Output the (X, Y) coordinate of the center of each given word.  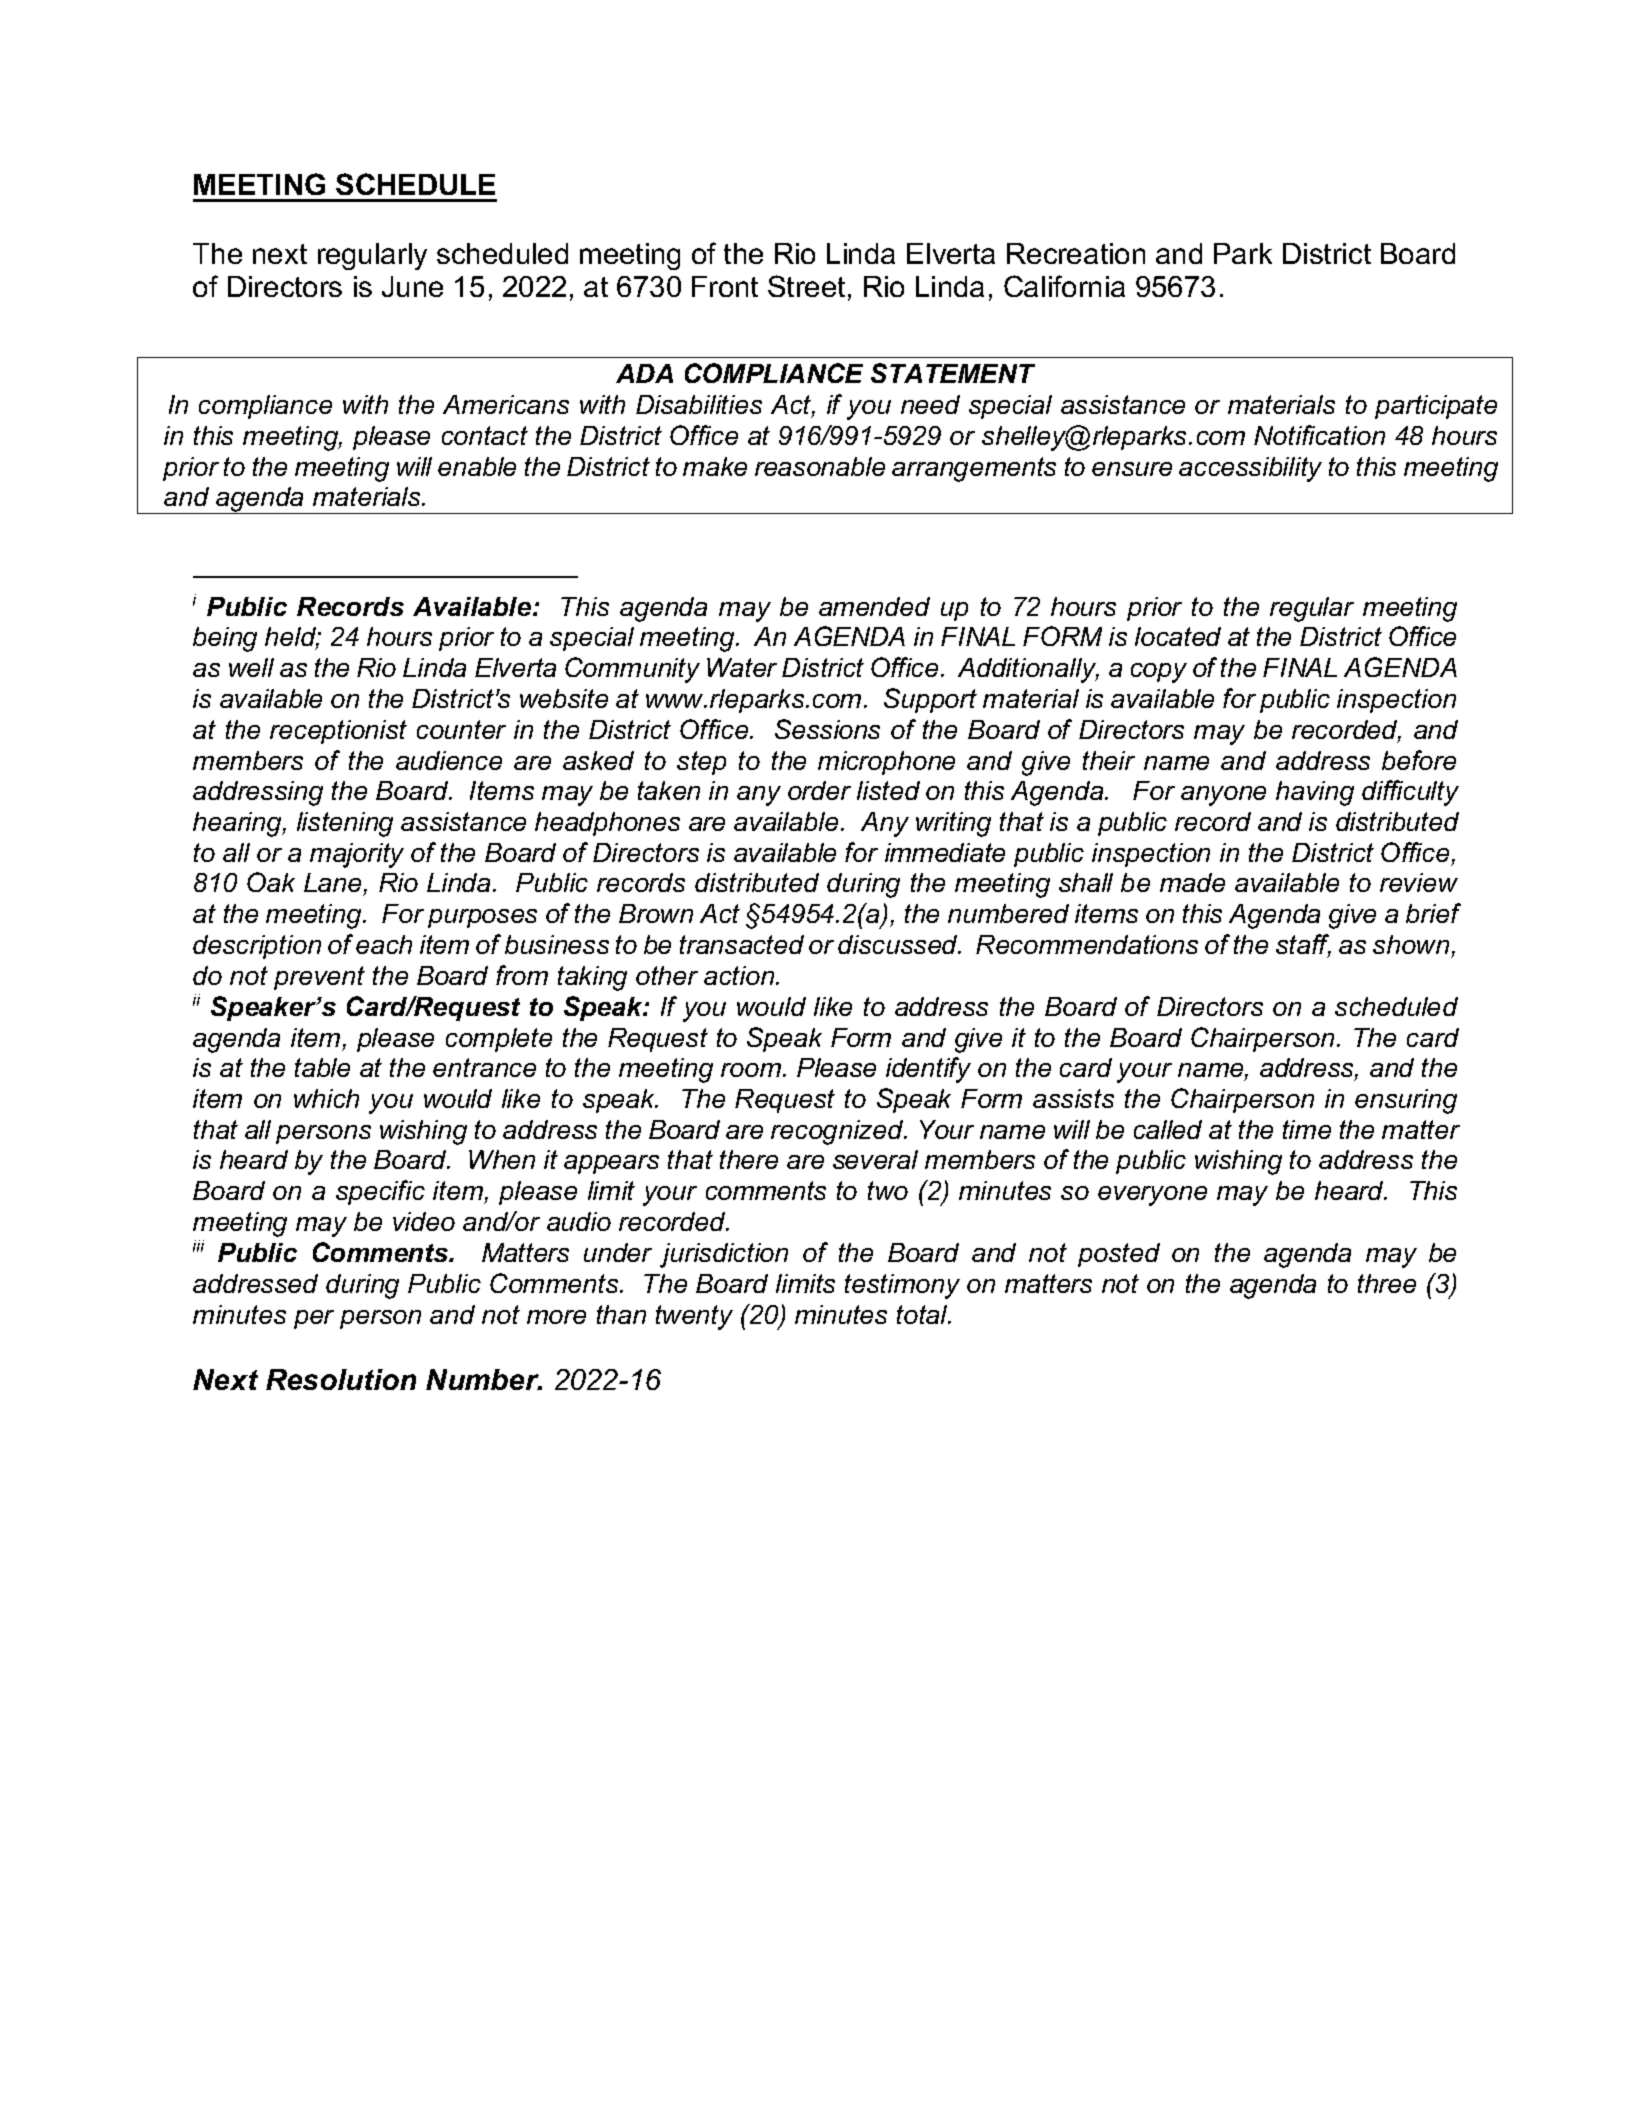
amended (874, 606)
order (819, 790)
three (1387, 1283)
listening (345, 824)
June (412, 286)
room (752, 1070)
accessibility (1250, 469)
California (1064, 286)
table (322, 1067)
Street (806, 286)
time (1307, 1129)
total (923, 1314)
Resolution (341, 1379)
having (1315, 793)
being (225, 639)
